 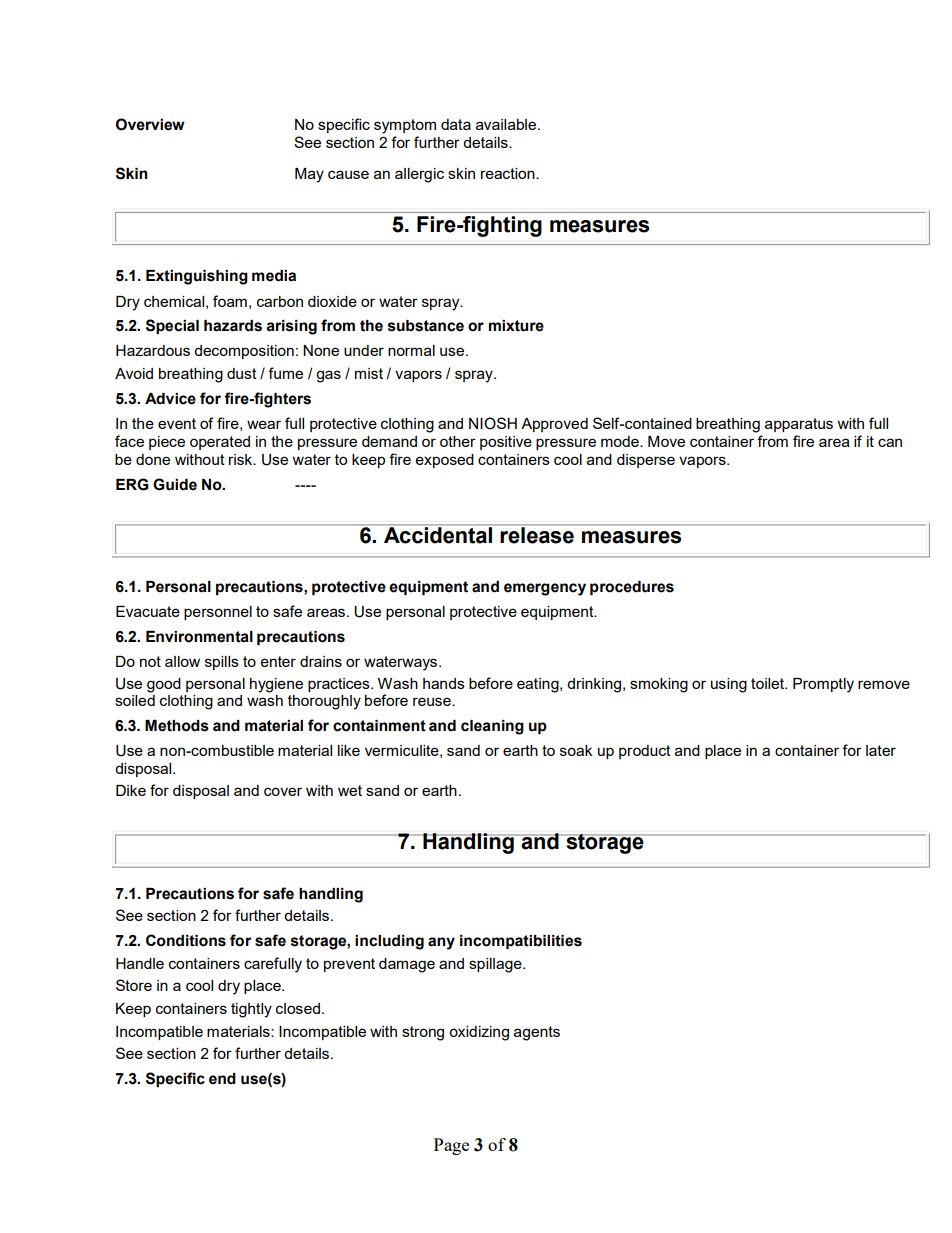 What do you see at coordinates (545, 589) in the image?
I see `emergency` at bounding box center [545, 589].
